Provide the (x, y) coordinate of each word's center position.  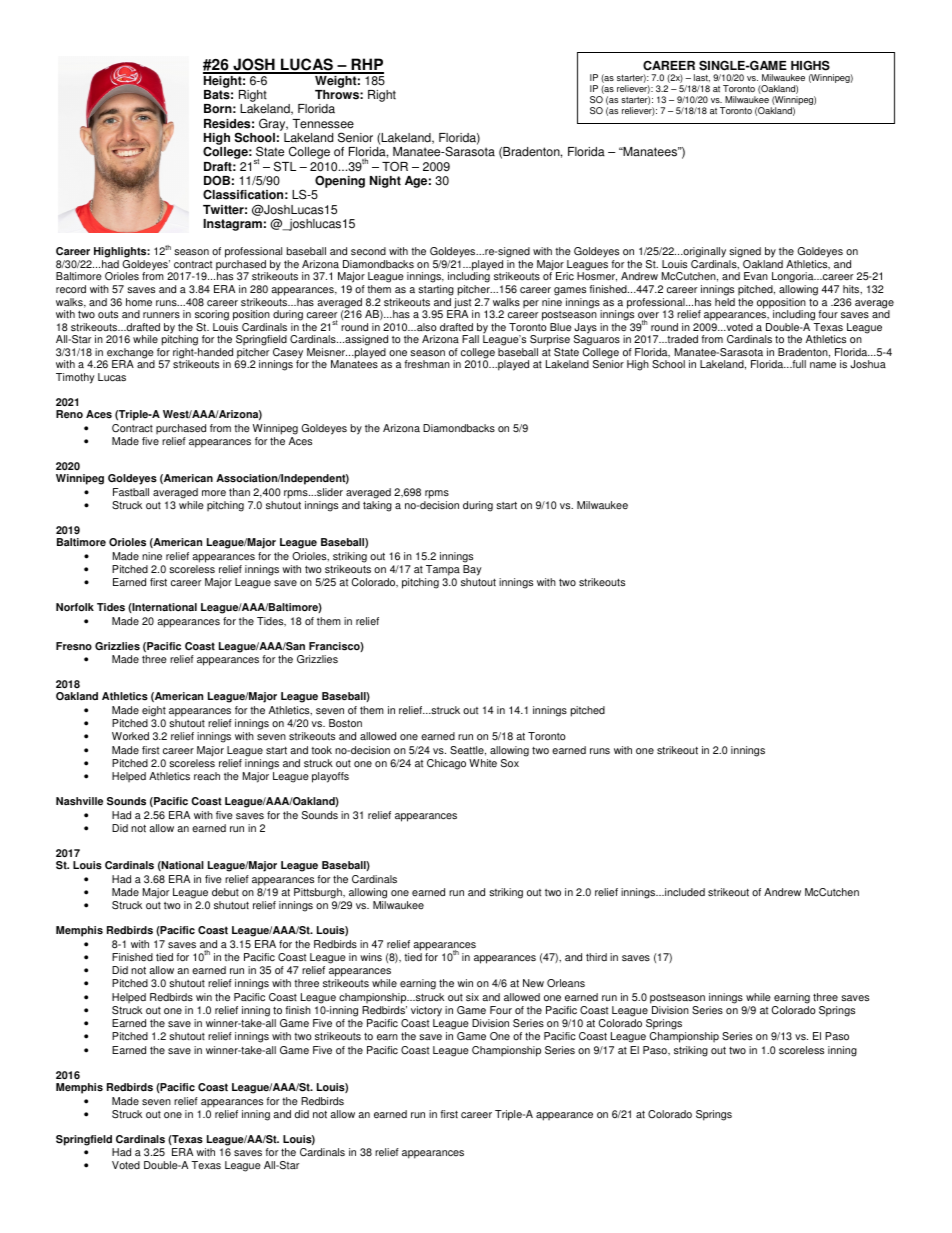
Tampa (443, 570)
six (472, 997)
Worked (130, 736)
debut (225, 892)
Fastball (131, 492)
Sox (510, 763)
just (462, 304)
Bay (472, 570)
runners (161, 315)
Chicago (446, 764)
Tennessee (323, 124)
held (725, 302)
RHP (367, 65)
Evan (756, 276)
